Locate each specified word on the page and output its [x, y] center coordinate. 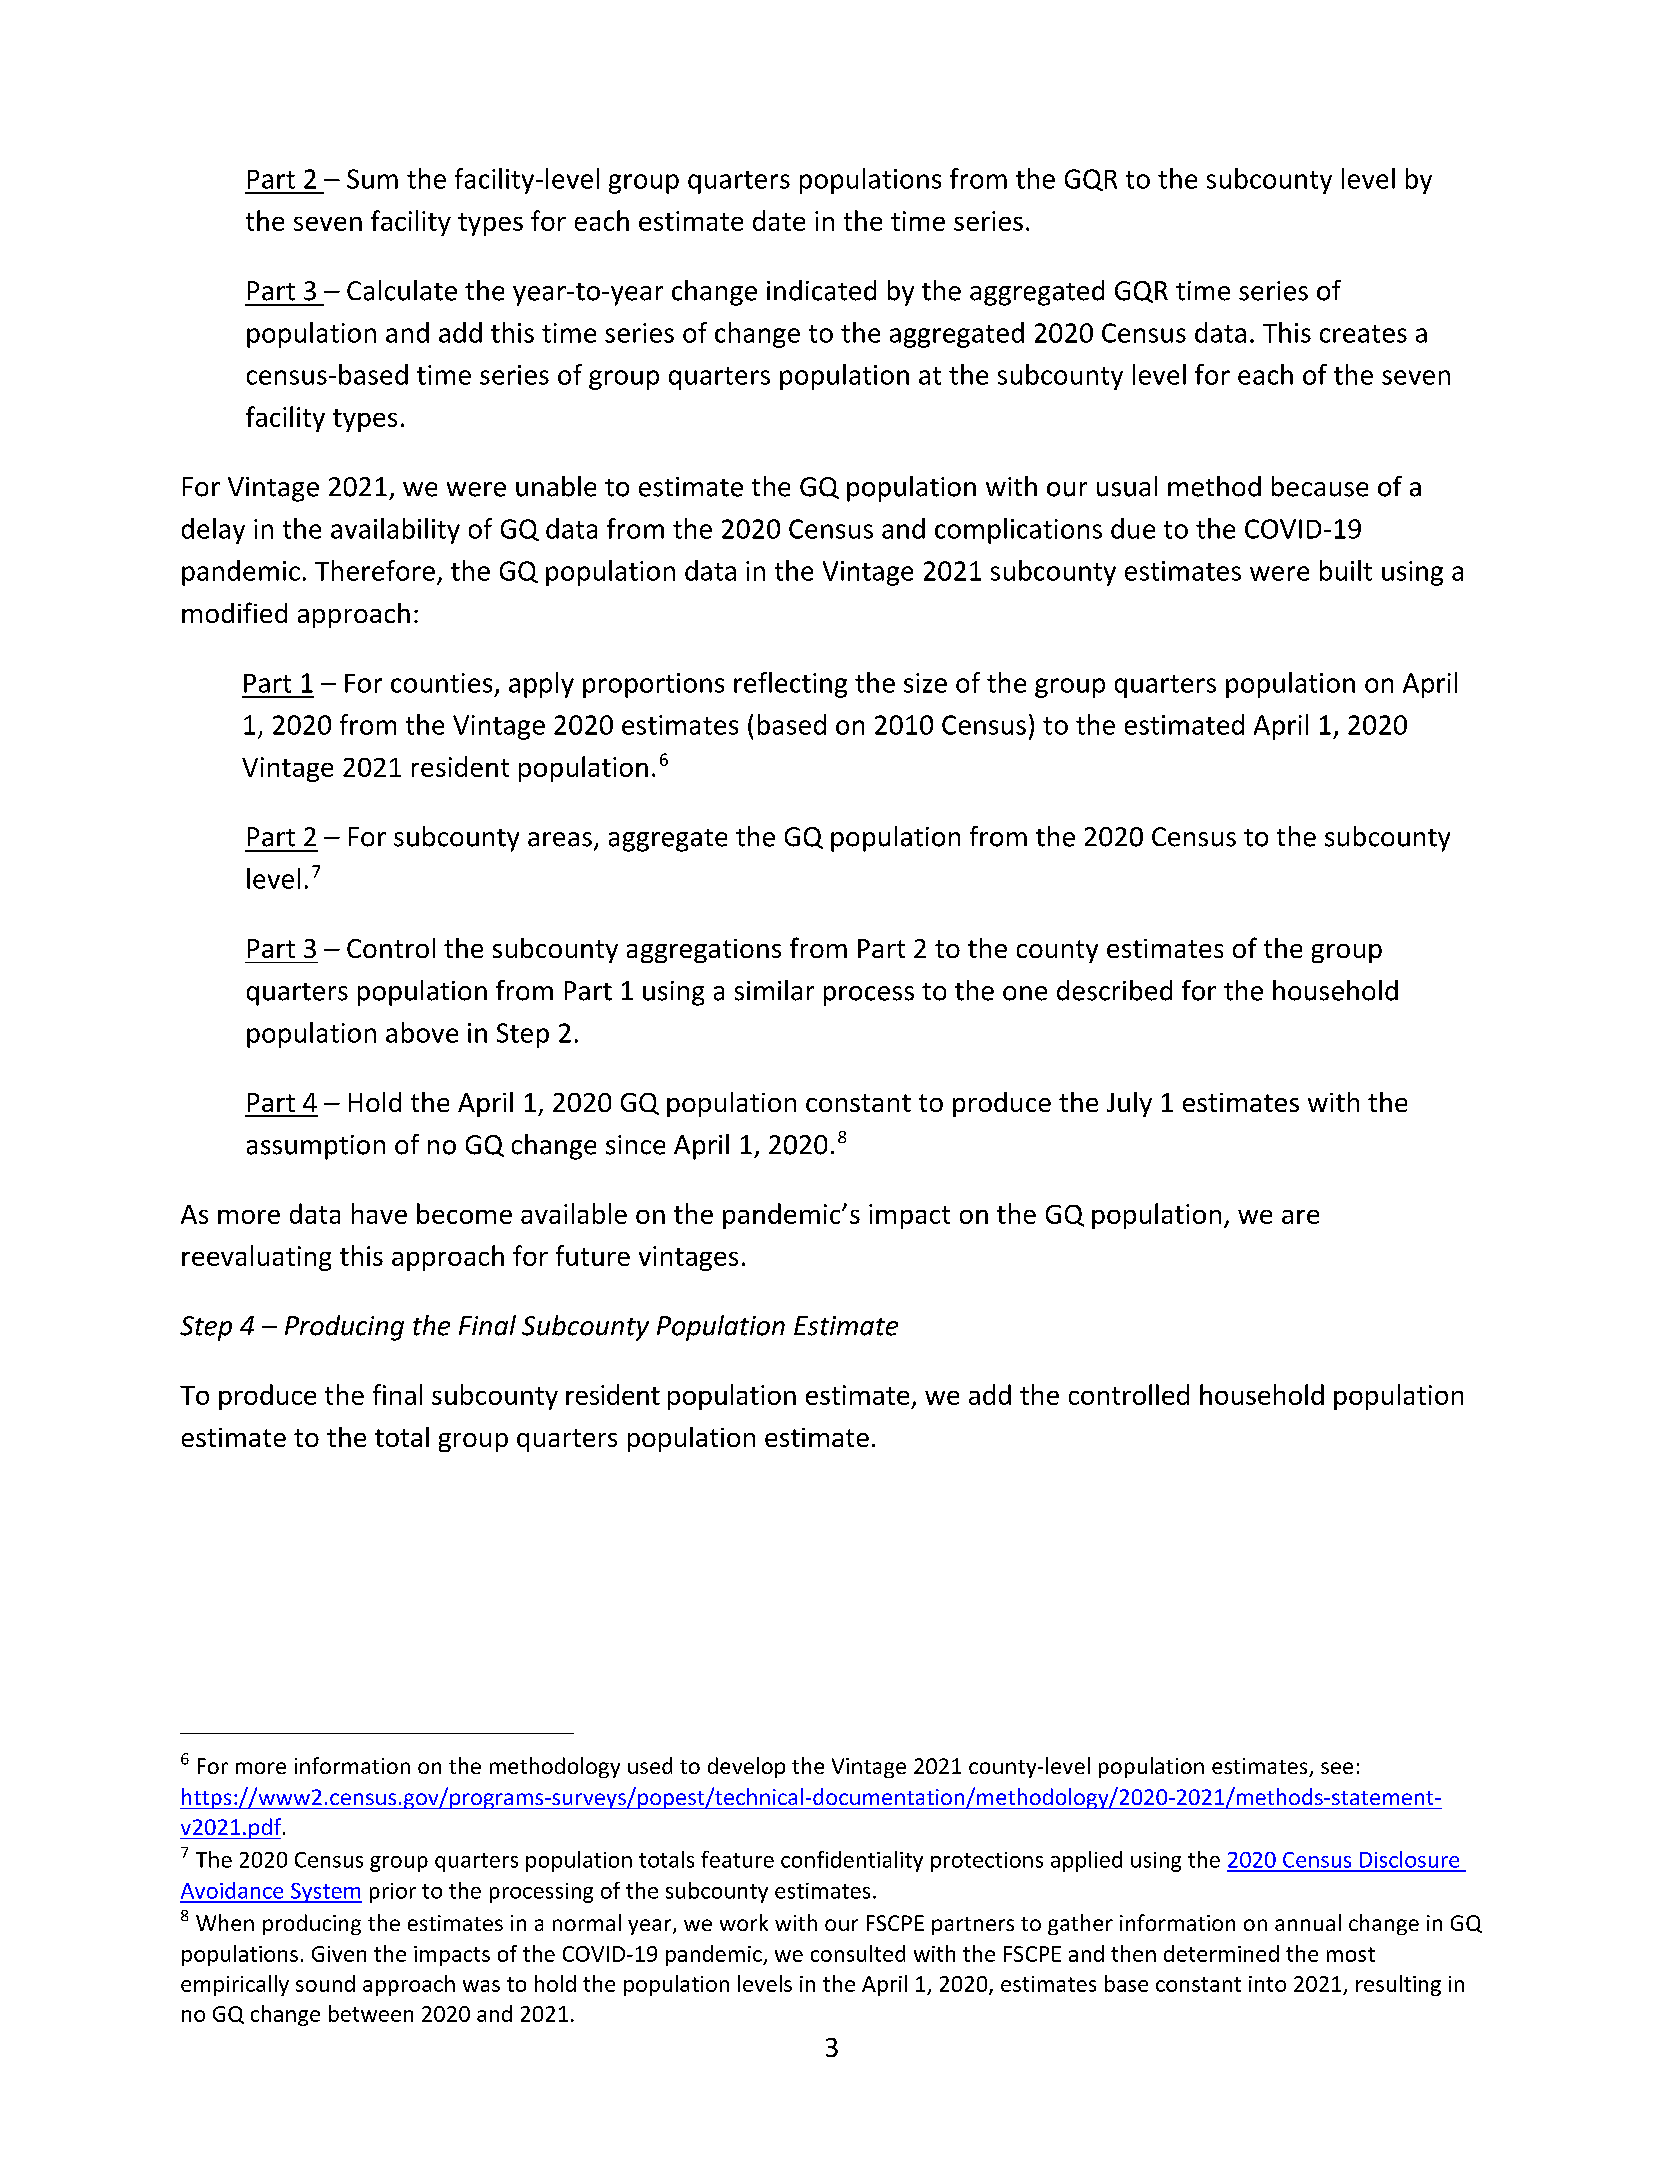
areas [560, 839]
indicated [821, 290]
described [1114, 990]
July [1129, 1104]
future [593, 1255]
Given [339, 1954]
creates [1363, 334]
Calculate [402, 290]
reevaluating [256, 1258]
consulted [858, 1953]
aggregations [704, 951]
